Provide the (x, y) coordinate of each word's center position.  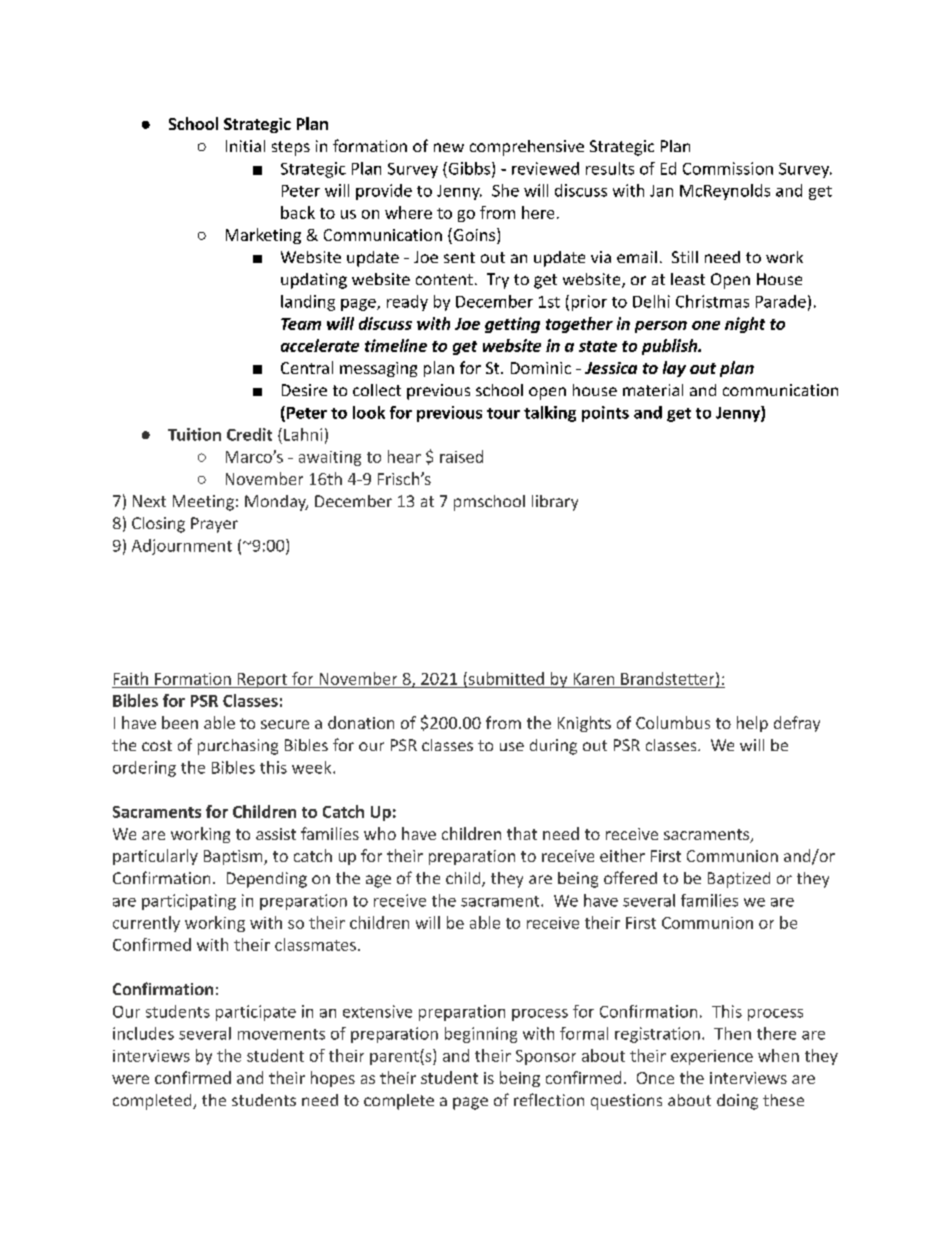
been (180, 722)
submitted (505, 679)
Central (307, 367)
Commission (728, 168)
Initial (245, 146)
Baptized (739, 880)
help (752, 724)
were (130, 1079)
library (555, 503)
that (522, 833)
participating (189, 902)
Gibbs (469, 169)
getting (512, 325)
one (706, 325)
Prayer (214, 525)
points (605, 414)
